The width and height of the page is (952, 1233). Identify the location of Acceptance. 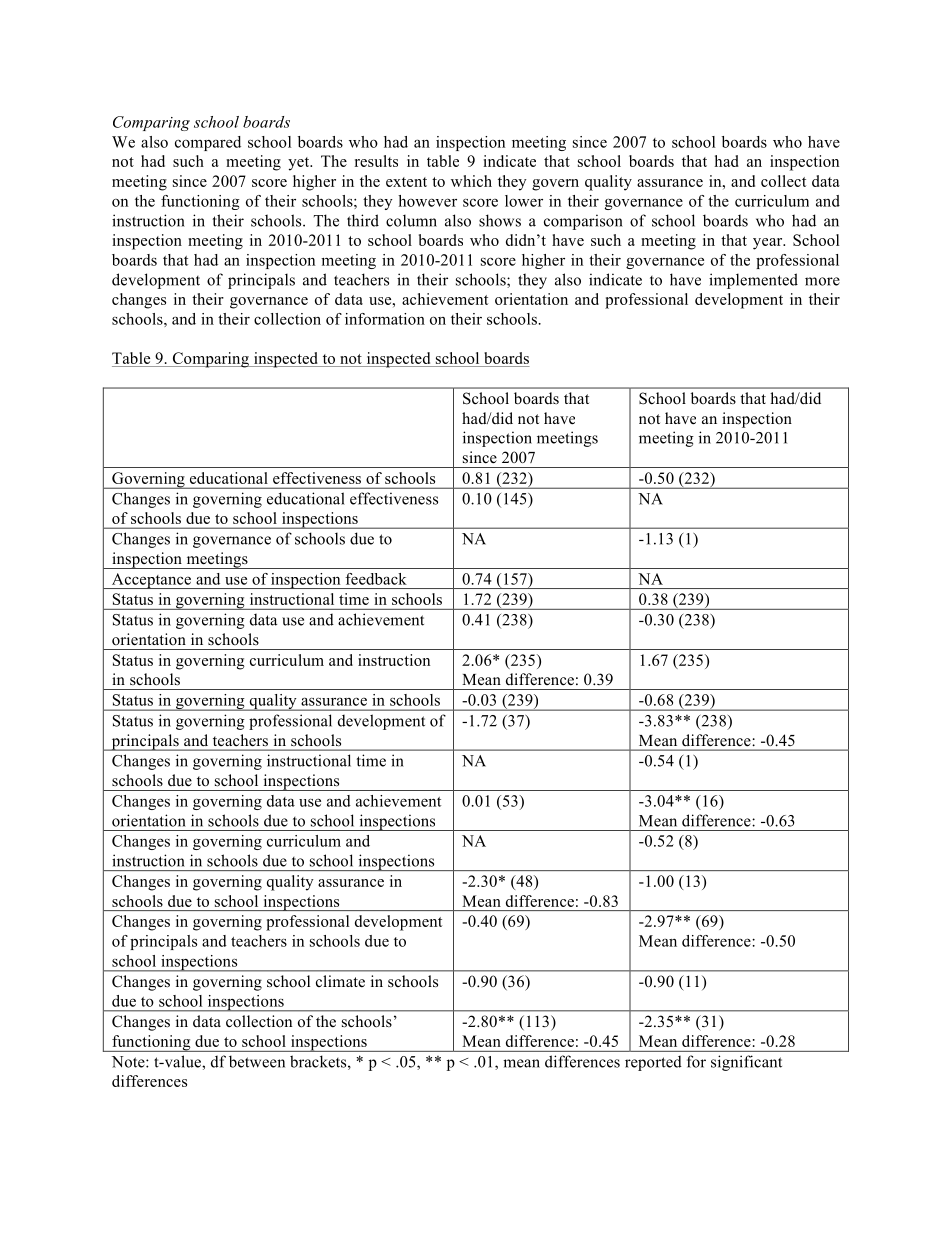
(151, 581).
